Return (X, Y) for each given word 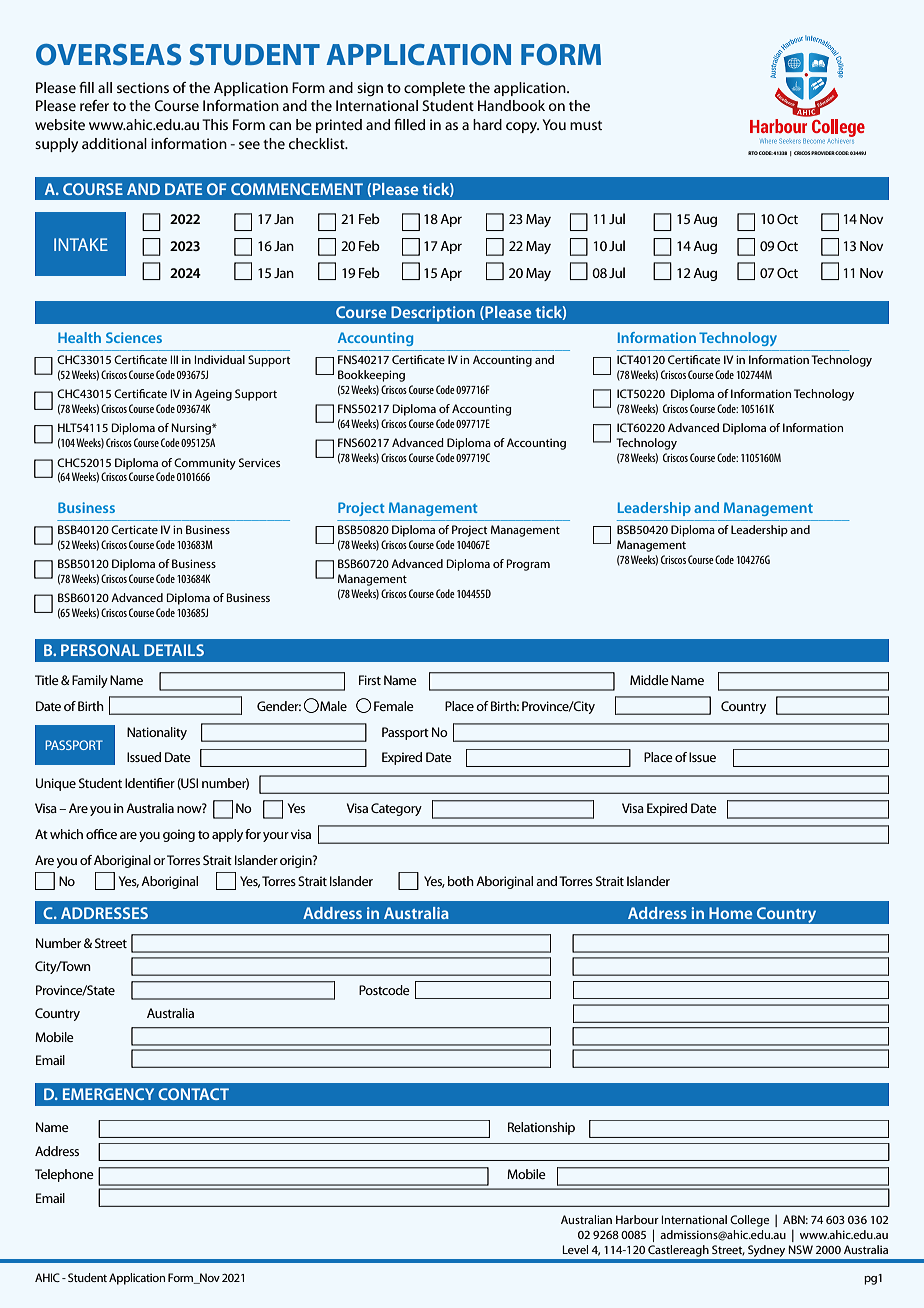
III (174, 359)
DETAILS (174, 650)
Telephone (64, 1175)
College (750, 1221)
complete (434, 89)
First (370, 680)
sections (143, 87)
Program (528, 565)
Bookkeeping (371, 376)
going (179, 835)
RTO (753, 153)
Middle (649, 680)
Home (730, 913)
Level (575, 1249)
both (461, 881)
